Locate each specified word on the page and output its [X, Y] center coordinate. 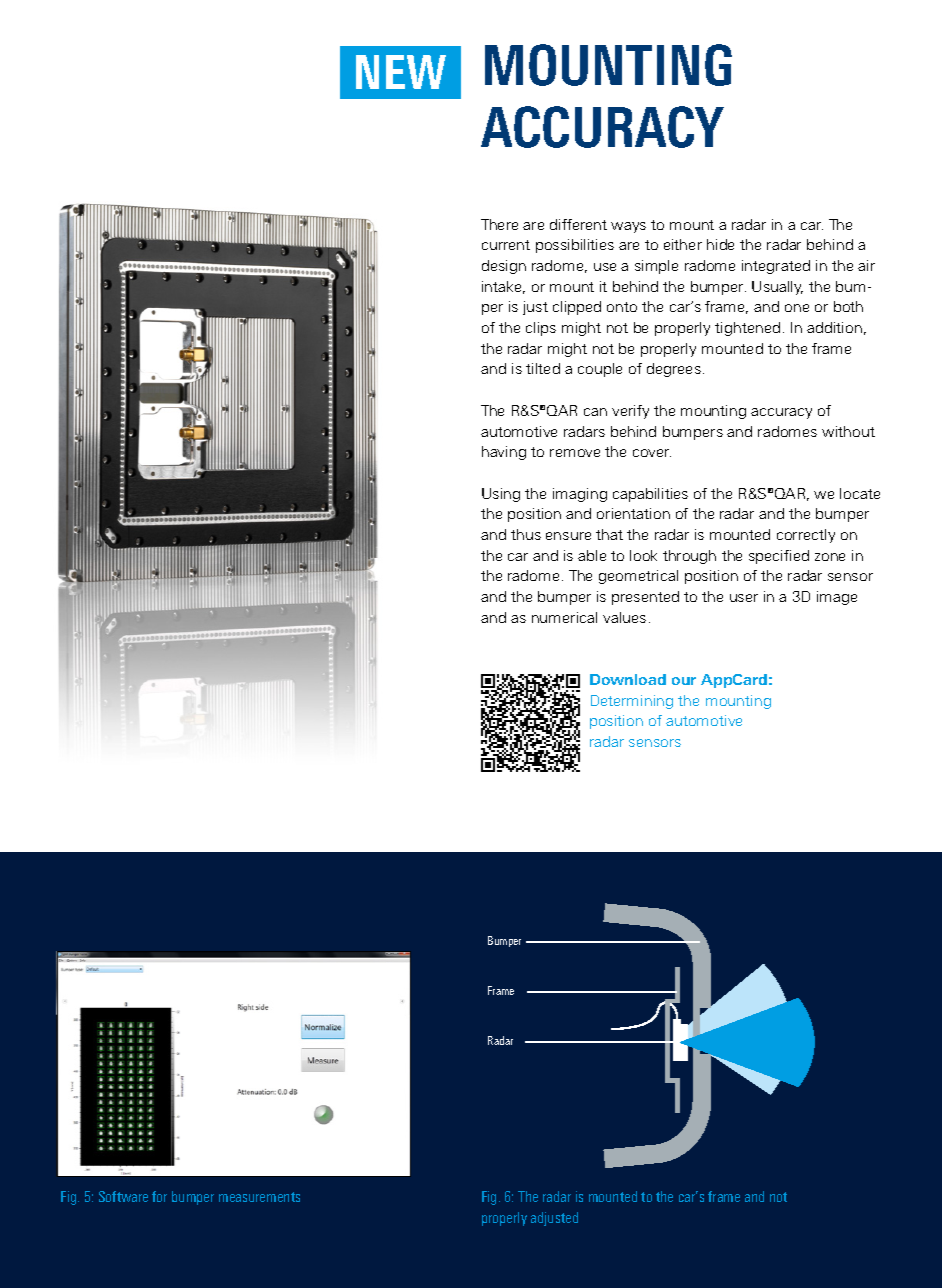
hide [720, 244]
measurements [259, 1197]
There [499, 224]
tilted [543, 368]
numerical [564, 617]
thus [526, 534]
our [684, 681]
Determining [632, 702]
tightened [747, 329]
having [504, 453]
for [159, 1196]
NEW [401, 72]
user [744, 598]
